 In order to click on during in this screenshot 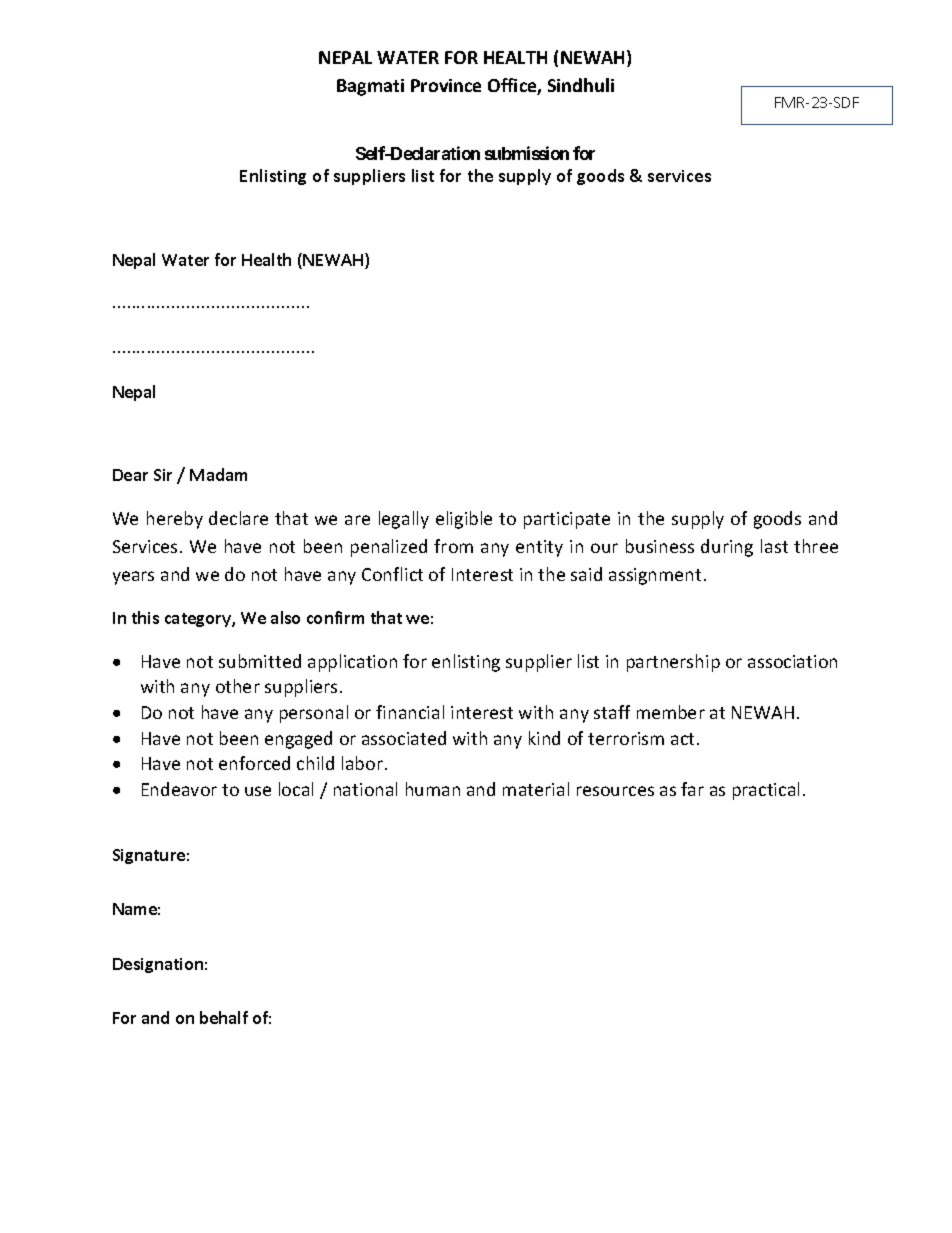, I will do `click(727, 548)`.
